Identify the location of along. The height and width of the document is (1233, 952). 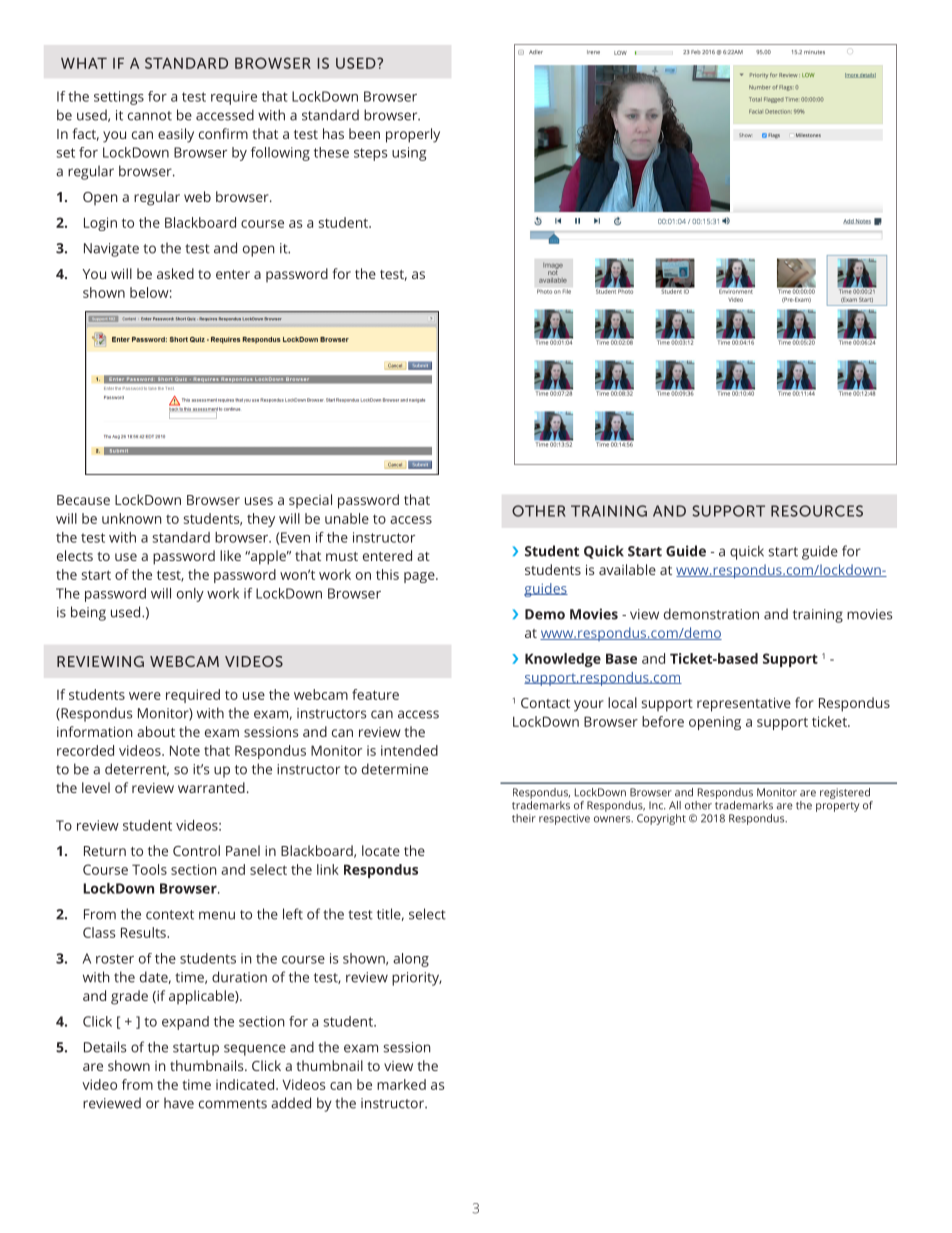
(411, 960).
